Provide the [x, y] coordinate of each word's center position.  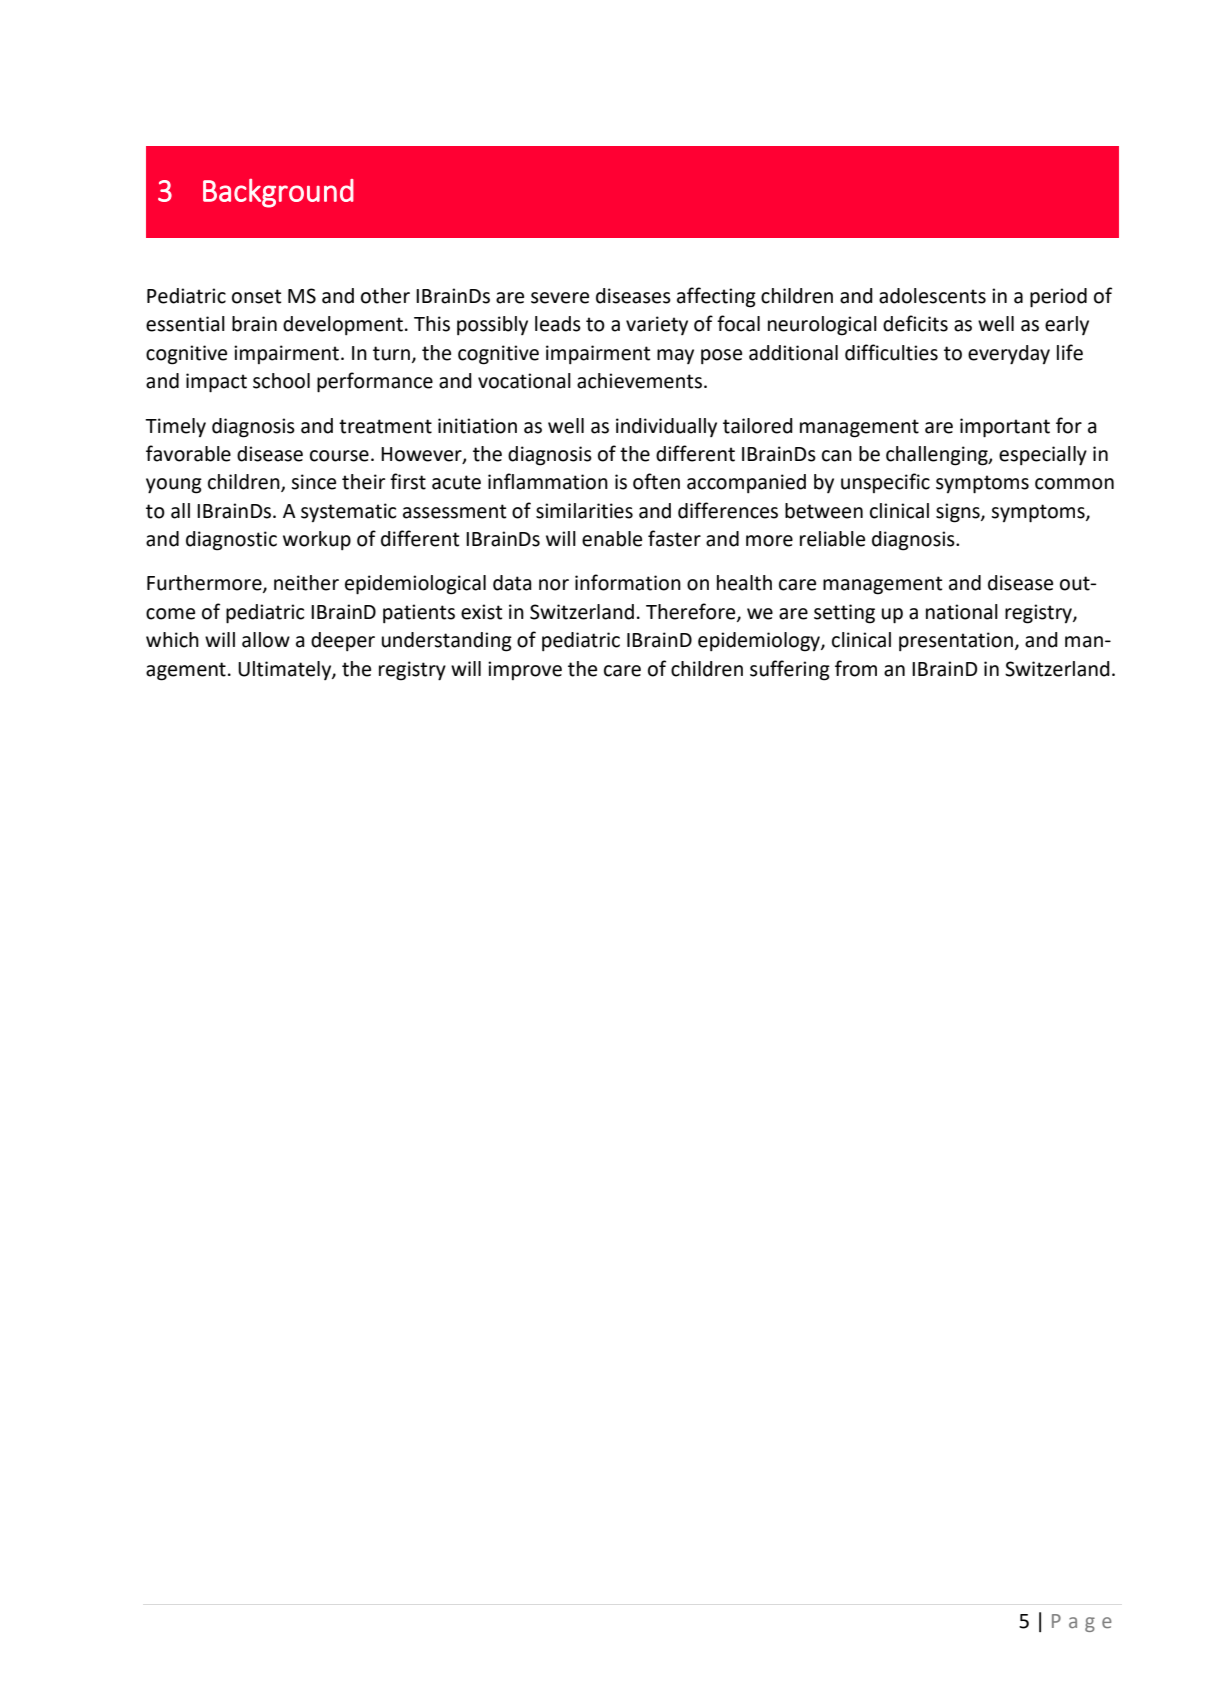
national [962, 612]
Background [278, 193]
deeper [343, 641]
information [628, 582]
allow [266, 640]
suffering [790, 670]
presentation [956, 641]
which [172, 640]
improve [525, 670]
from [856, 668]
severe [560, 298]
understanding [447, 642]
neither [306, 583]
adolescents [932, 296]
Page [1082, 1623]
